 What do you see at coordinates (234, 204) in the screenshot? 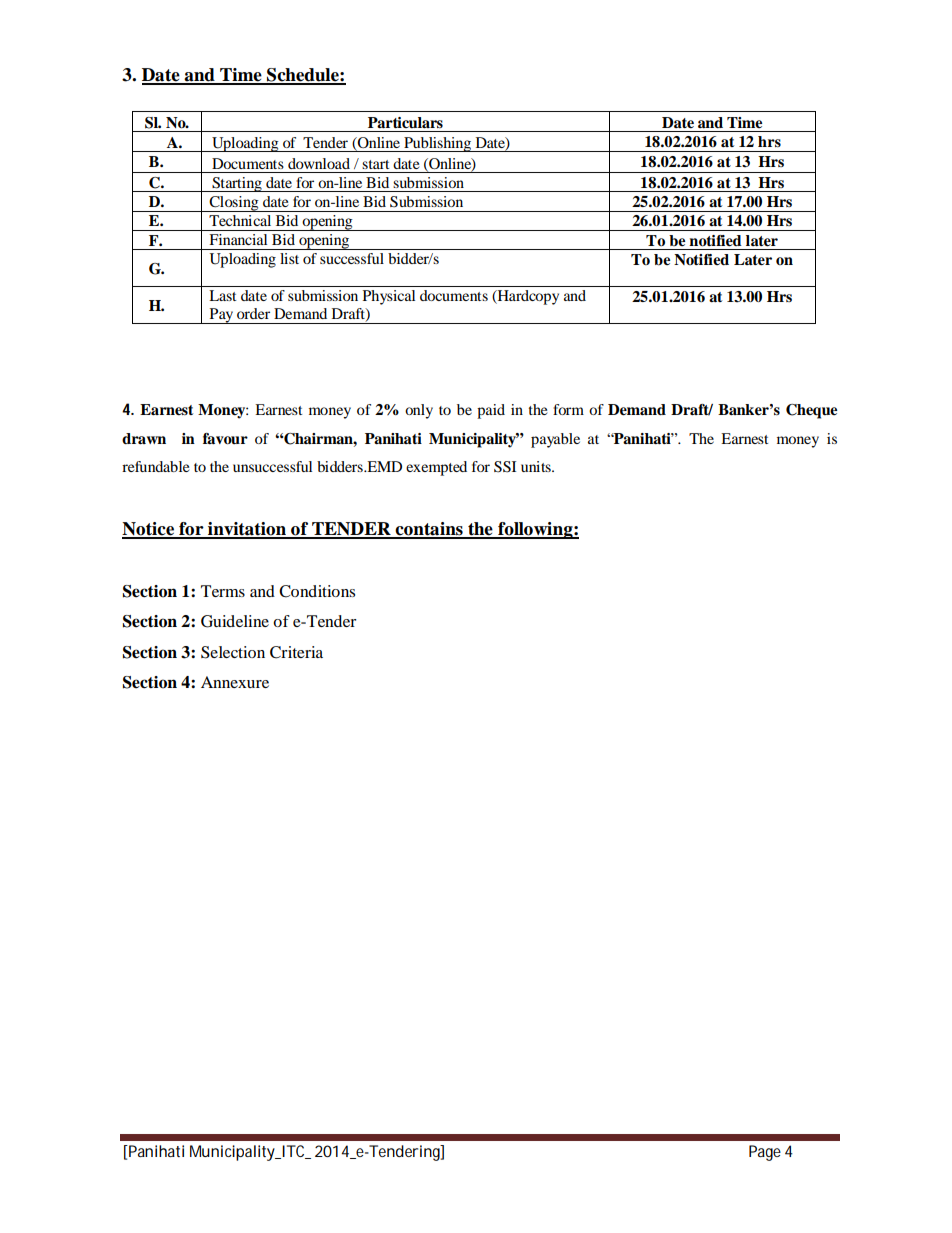
I see `Closing` at bounding box center [234, 204].
